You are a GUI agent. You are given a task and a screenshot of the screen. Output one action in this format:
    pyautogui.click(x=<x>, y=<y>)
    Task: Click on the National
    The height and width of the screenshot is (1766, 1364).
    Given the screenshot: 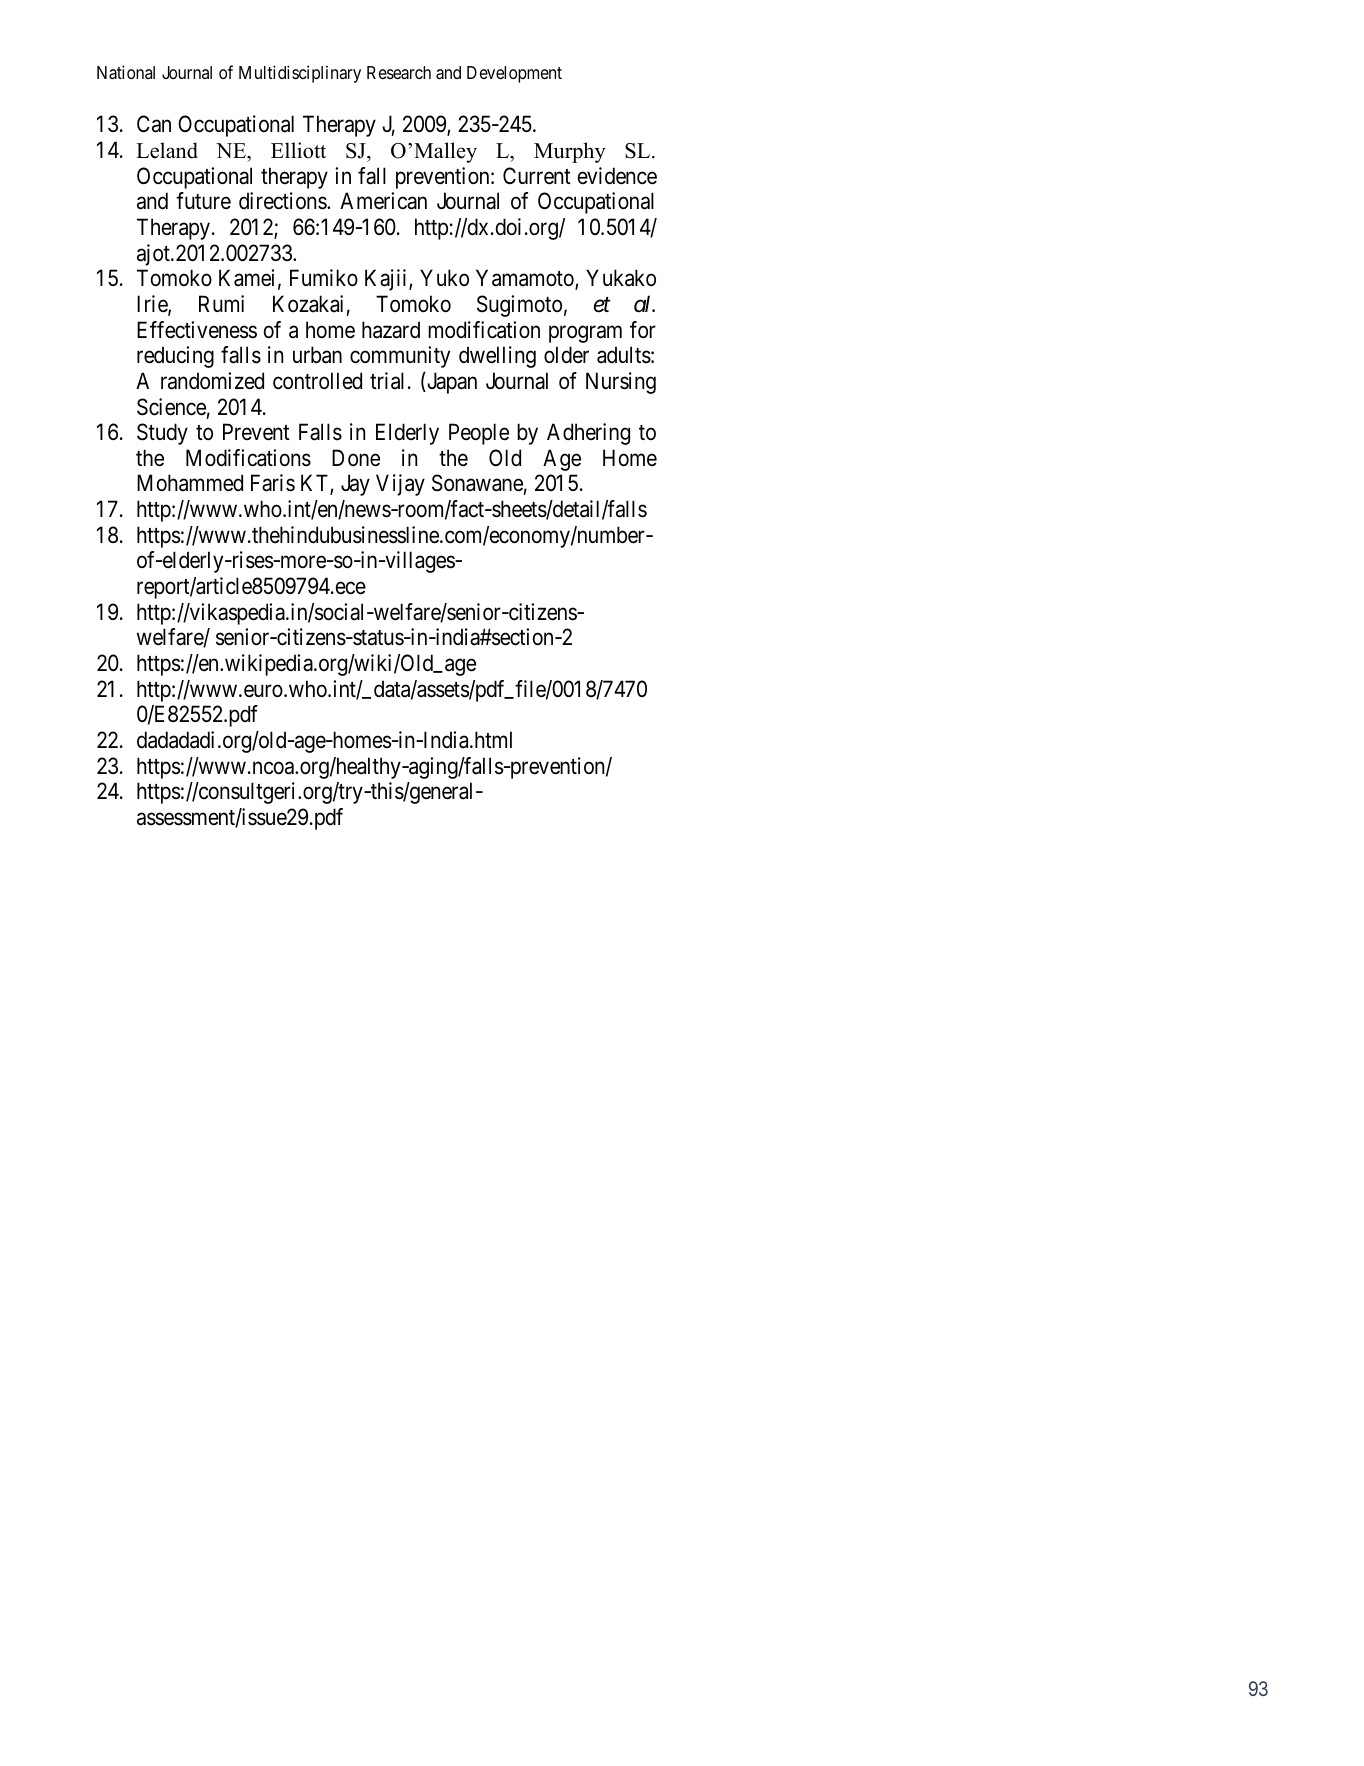 What is the action you would take?
    pyautogui.click(x=126, y=72)
